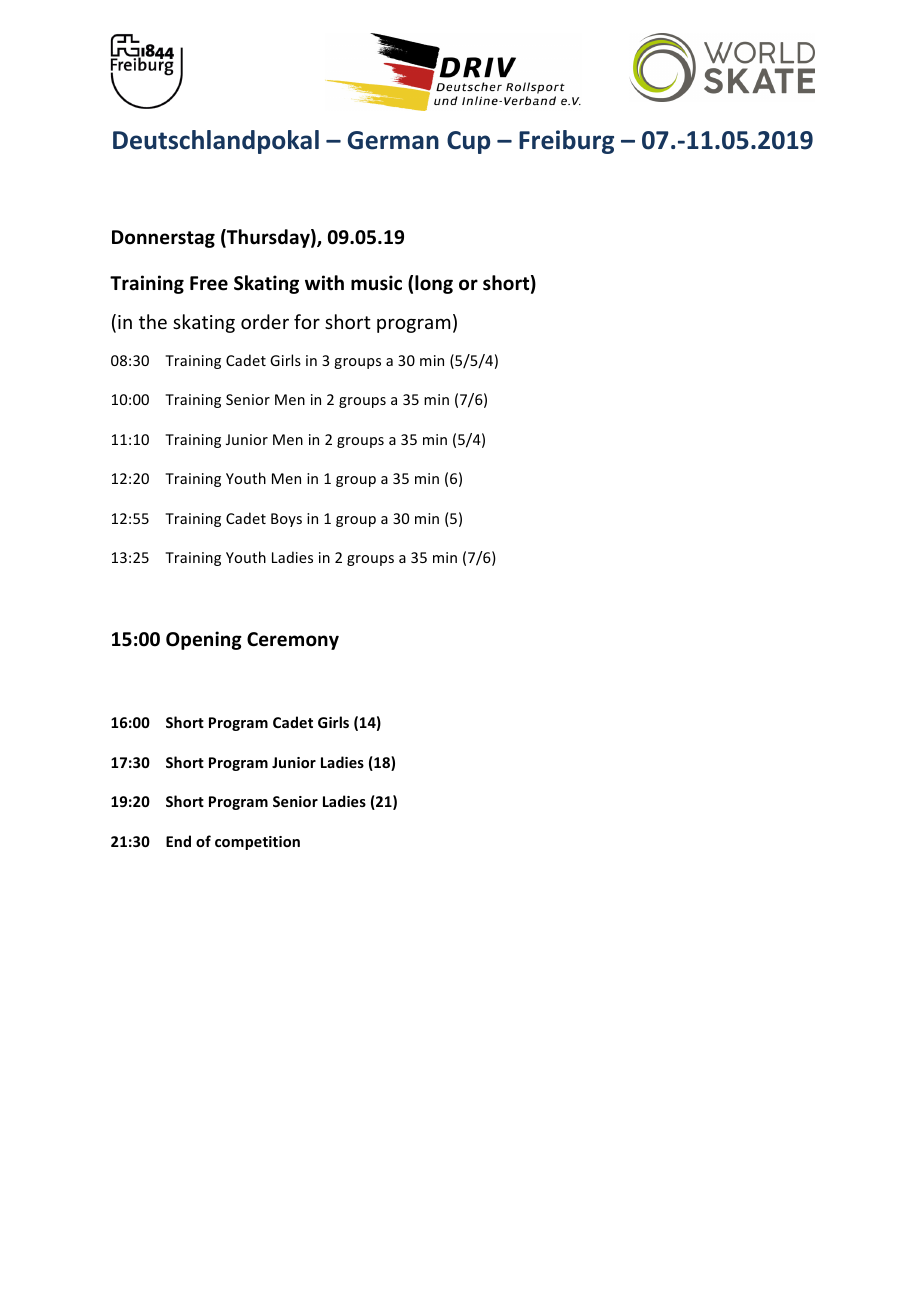 The width and height of the image is (924, 1308). Describe the element at coordinates (293, 641) in the image. I see `Ceremony` at that location.
